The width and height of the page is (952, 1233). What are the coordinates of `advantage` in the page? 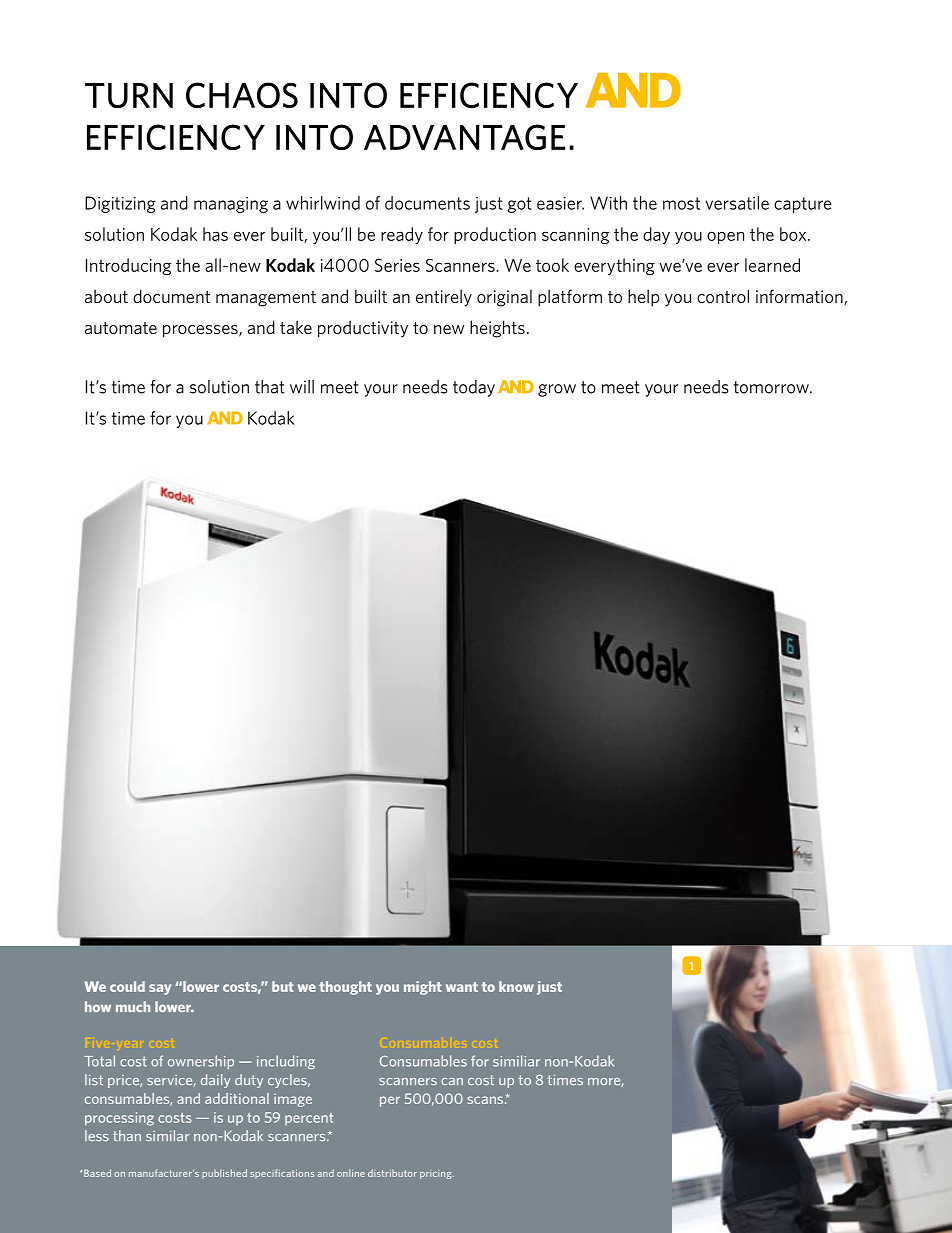 It's located at (464, 137).
